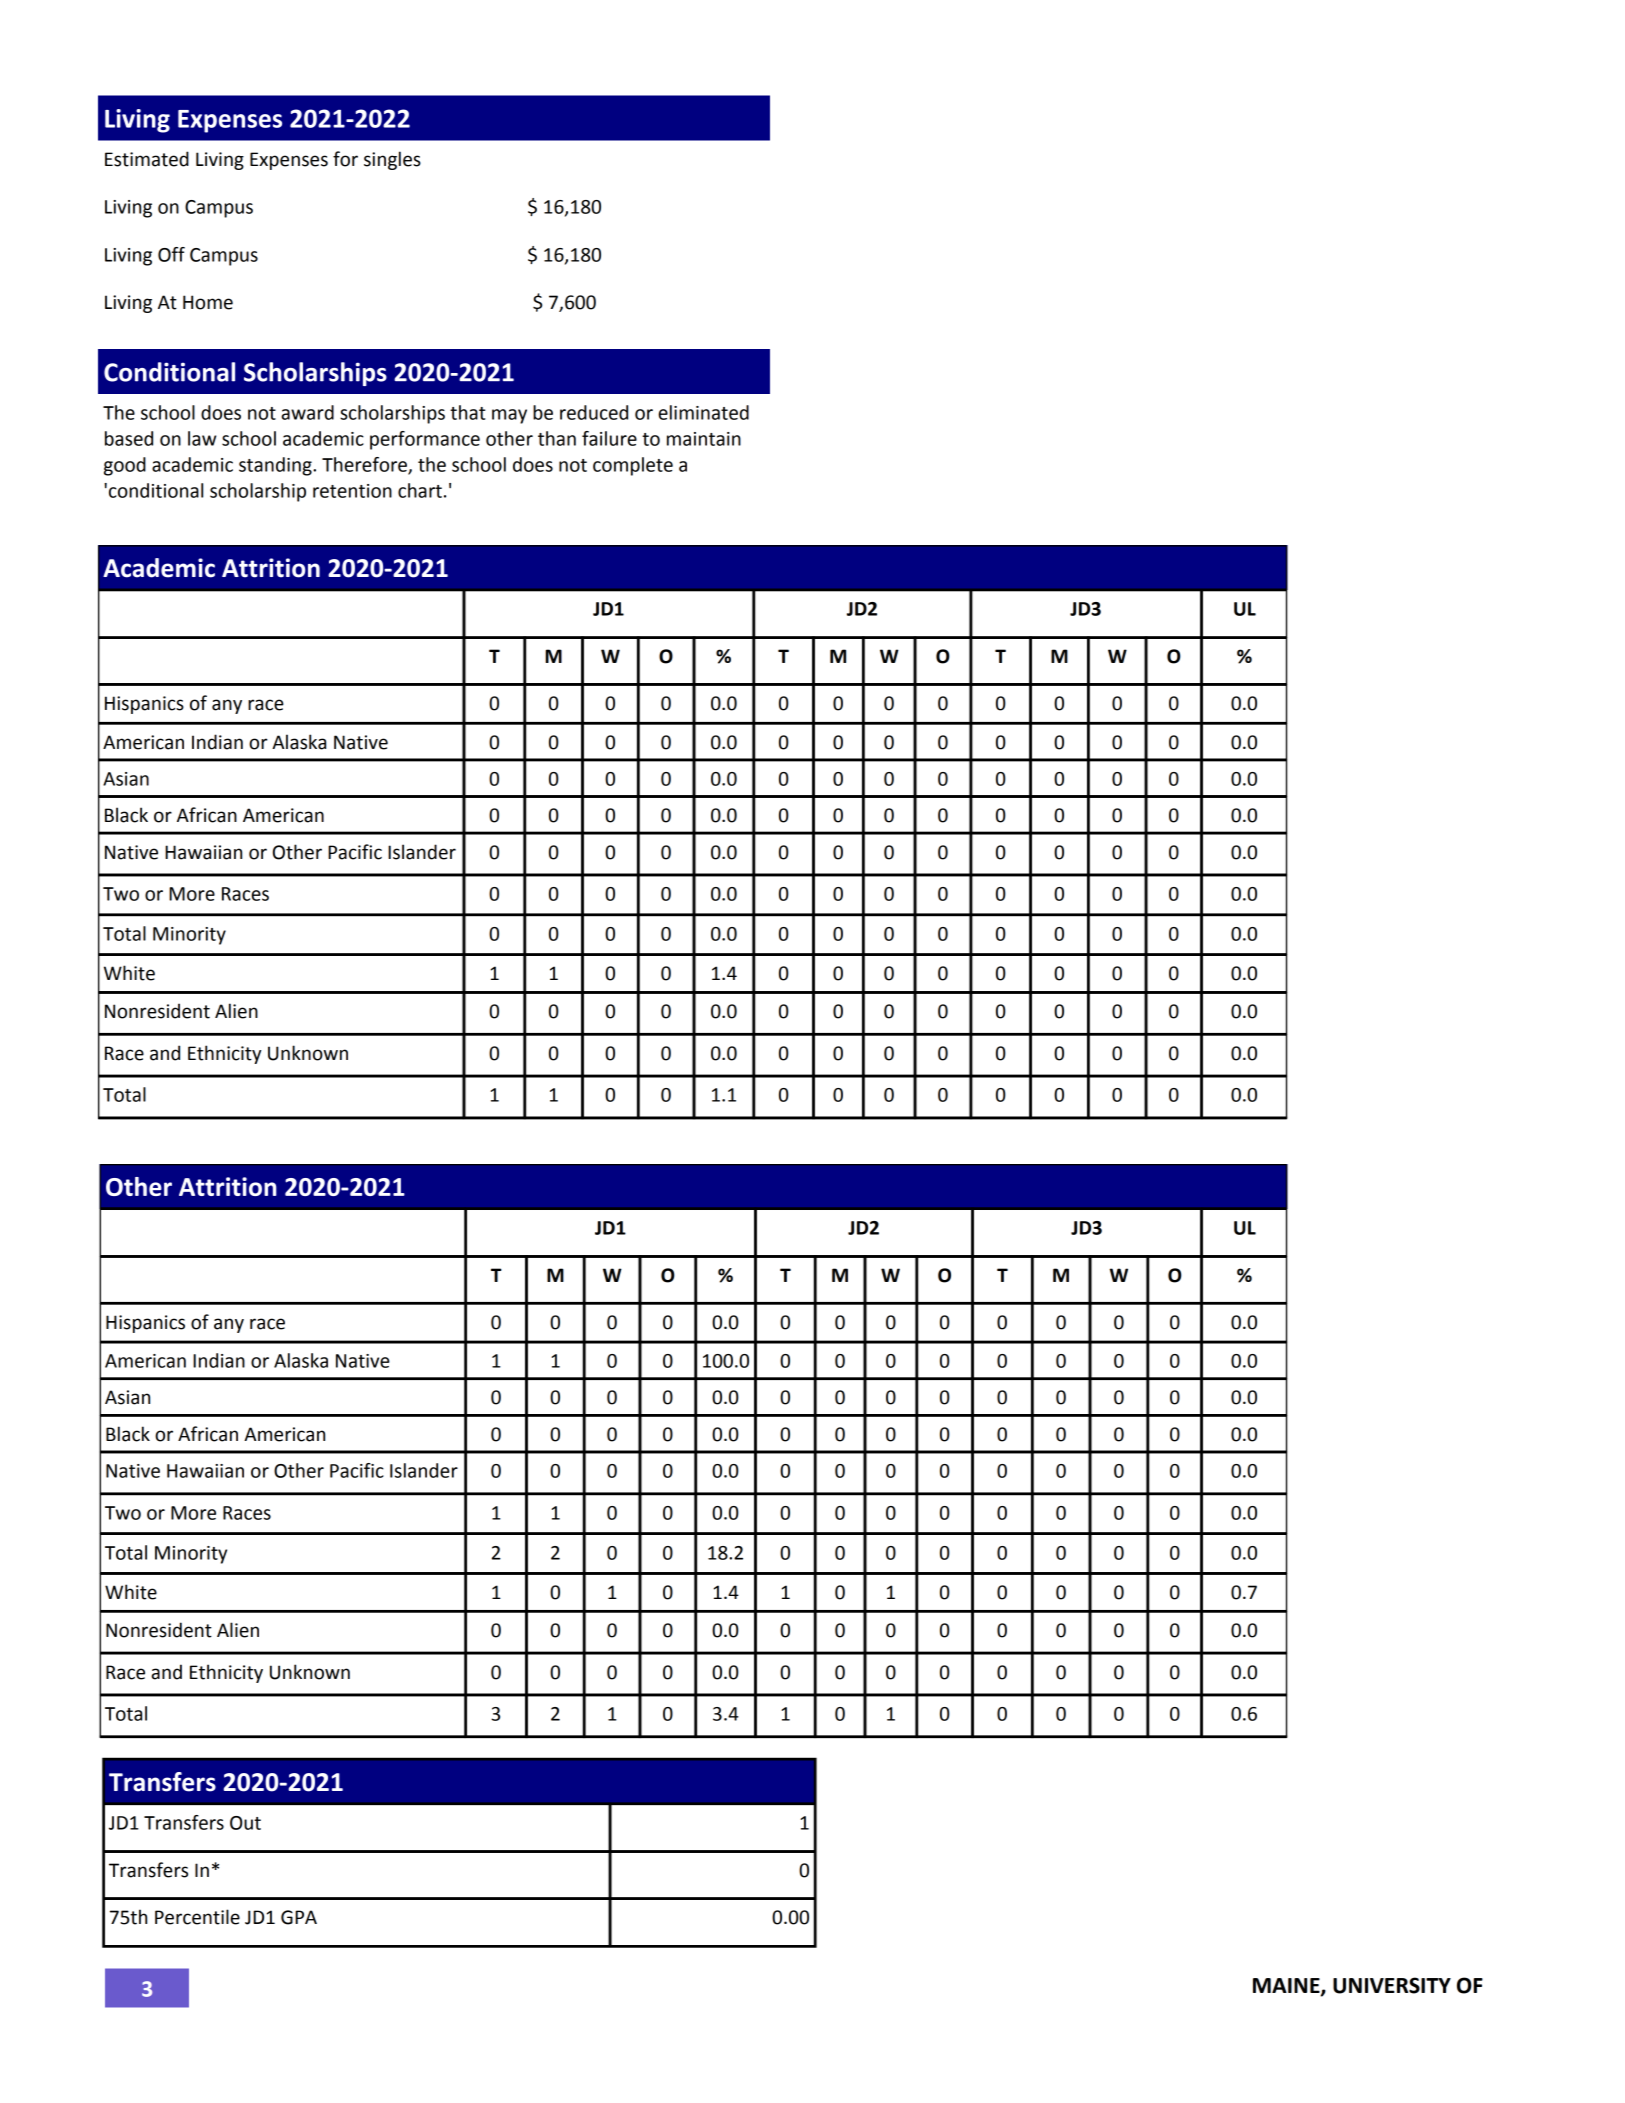  What do you see at coordinates (352, 491) in the screenshot?
I see `retention` at bounding box center [352, 491].
